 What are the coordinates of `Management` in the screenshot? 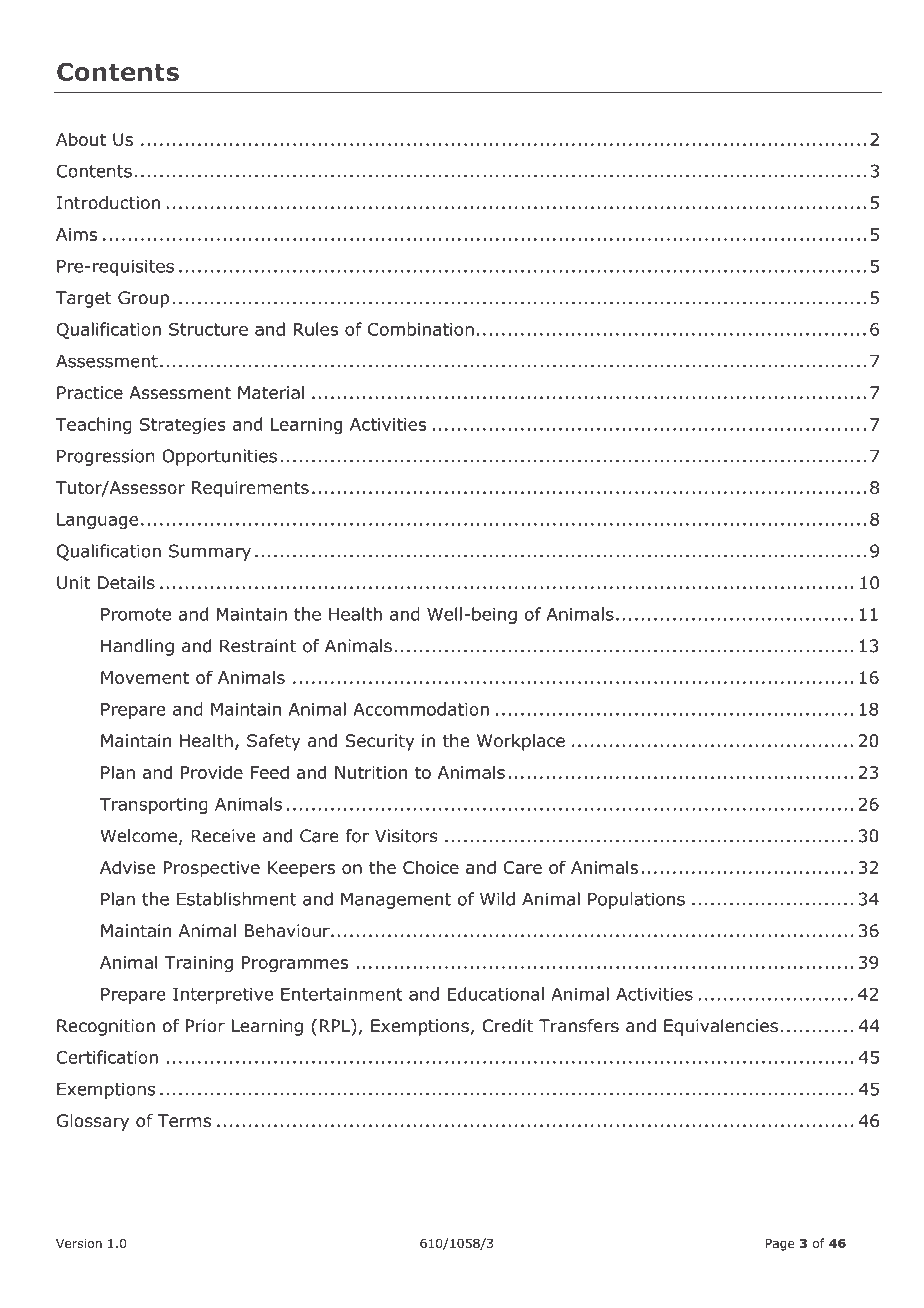 It's located at (396, 901).
